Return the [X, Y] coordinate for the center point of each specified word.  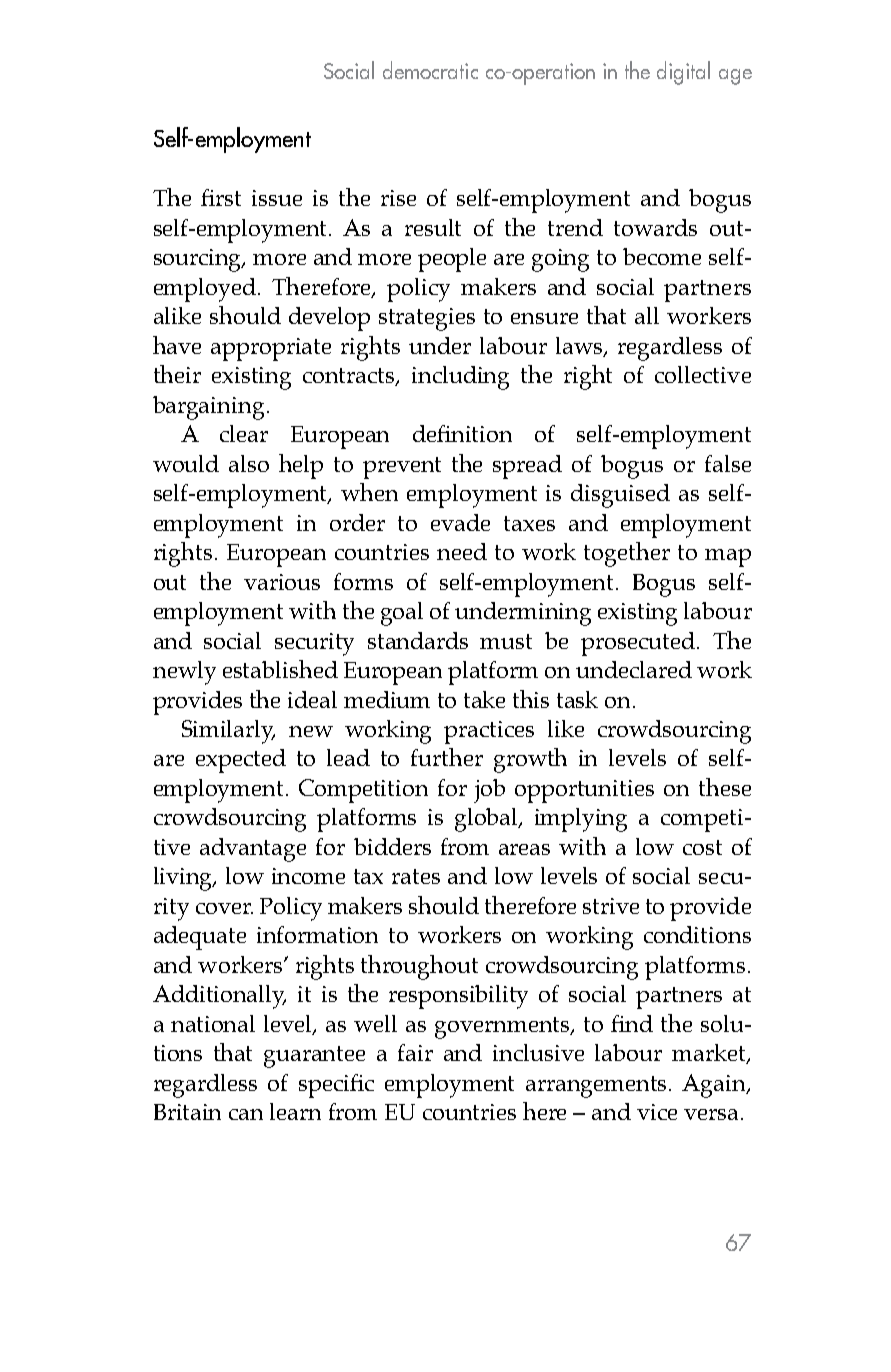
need [462, 551]
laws [580, 347]
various [282, 582]
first [221, 197]
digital [683, 73]
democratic [430, 70]
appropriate [271, 349]
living [184, 879]
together [627, 554]
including [460, 378]
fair [415, 1052]
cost [702, 847]
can [246, 1114]
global [488, 820]
